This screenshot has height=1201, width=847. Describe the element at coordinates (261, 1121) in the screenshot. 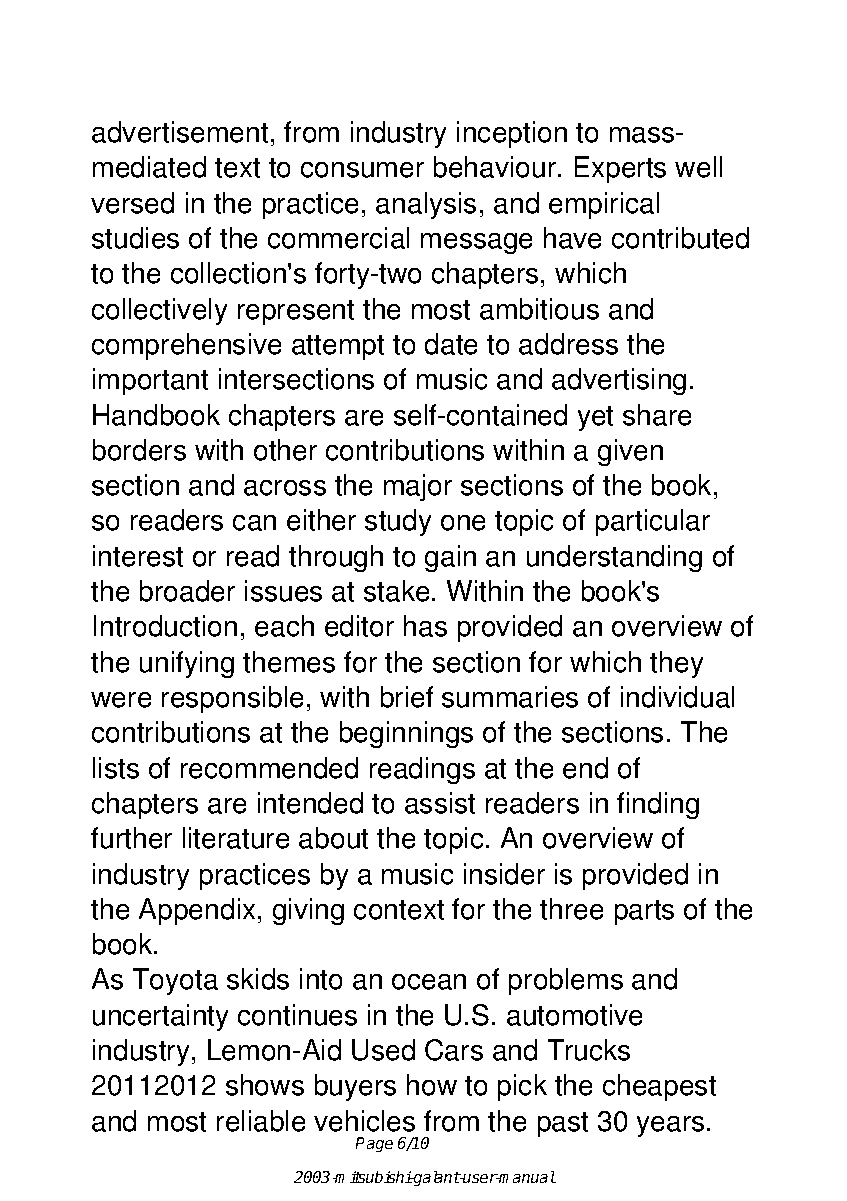

I see `reliable` at that location.
